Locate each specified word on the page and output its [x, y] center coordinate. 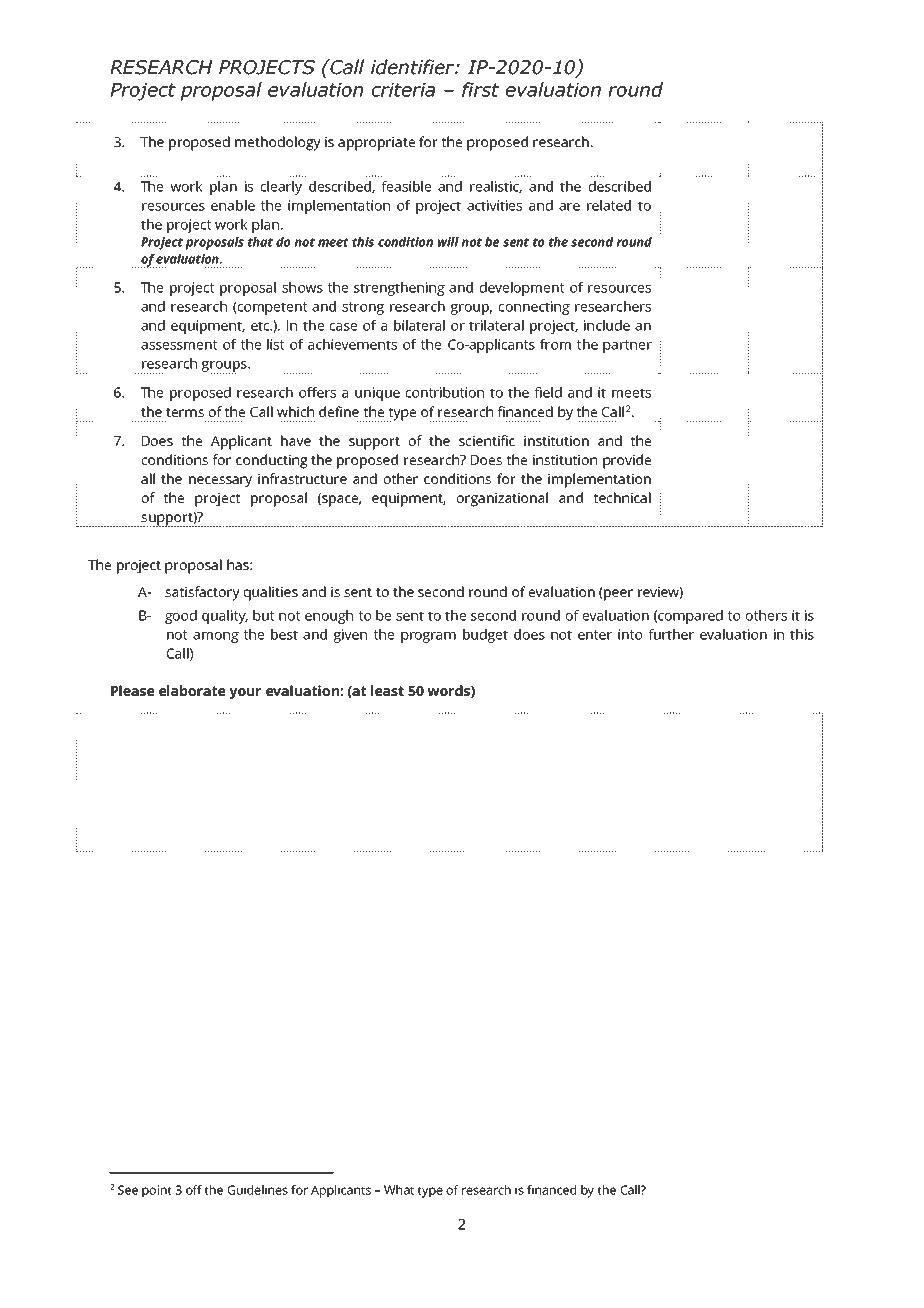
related [609, 205]
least [387, 690]
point [157, 1191]
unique [377, 394]
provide [627, 461]
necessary [220, 482]
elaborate [192, 690]
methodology [278, 143]
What [399, 1190]
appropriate [376, 143]
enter [595, 635]
